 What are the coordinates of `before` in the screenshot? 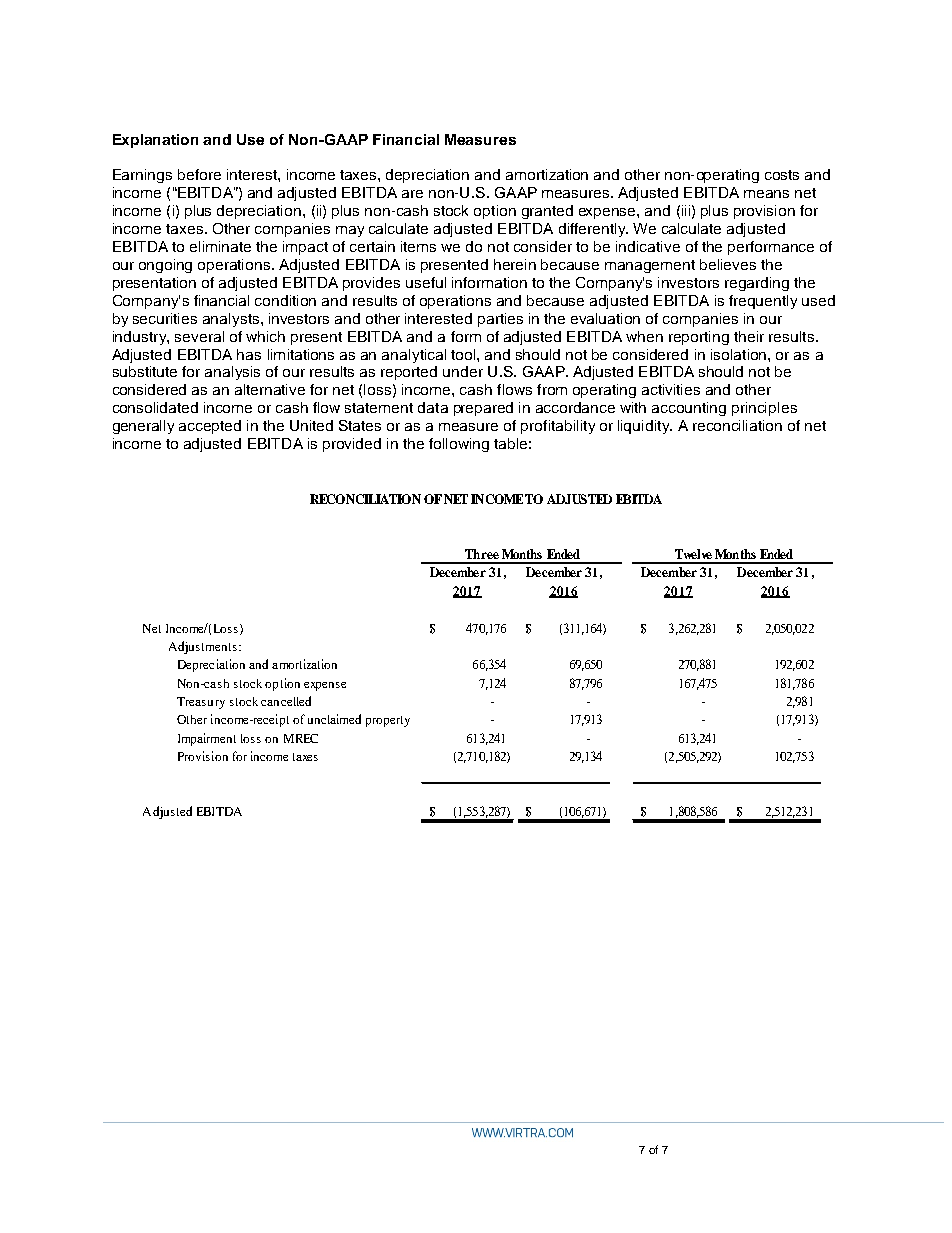 It's located at (199, 174).
